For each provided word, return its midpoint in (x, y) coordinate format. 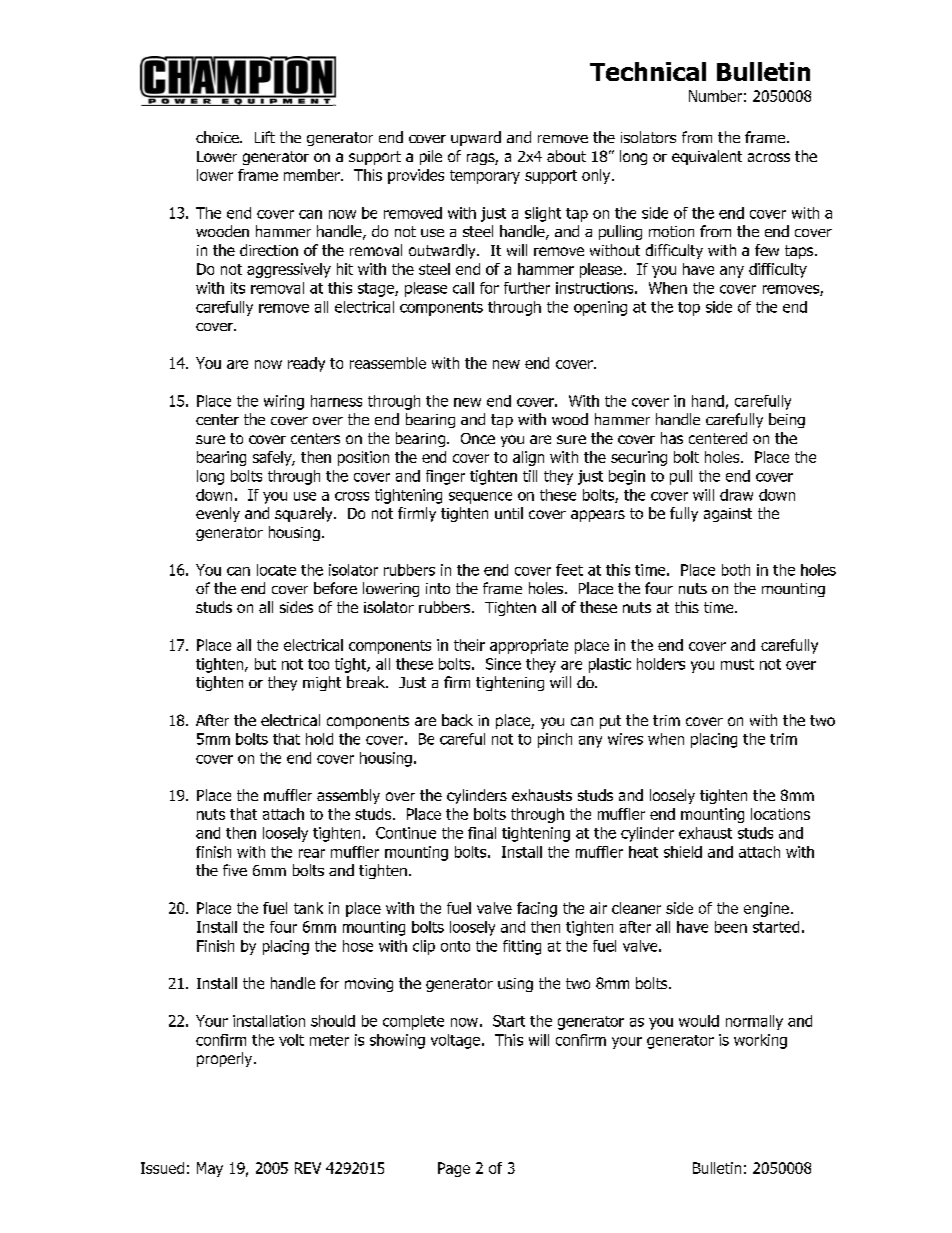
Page (454, 1169)
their (469, 645)
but (265, 664)
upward (476, 138)
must (737, 664)
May (210, 1169)
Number (715, 96)
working (760, 1041)
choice (218, 137)
